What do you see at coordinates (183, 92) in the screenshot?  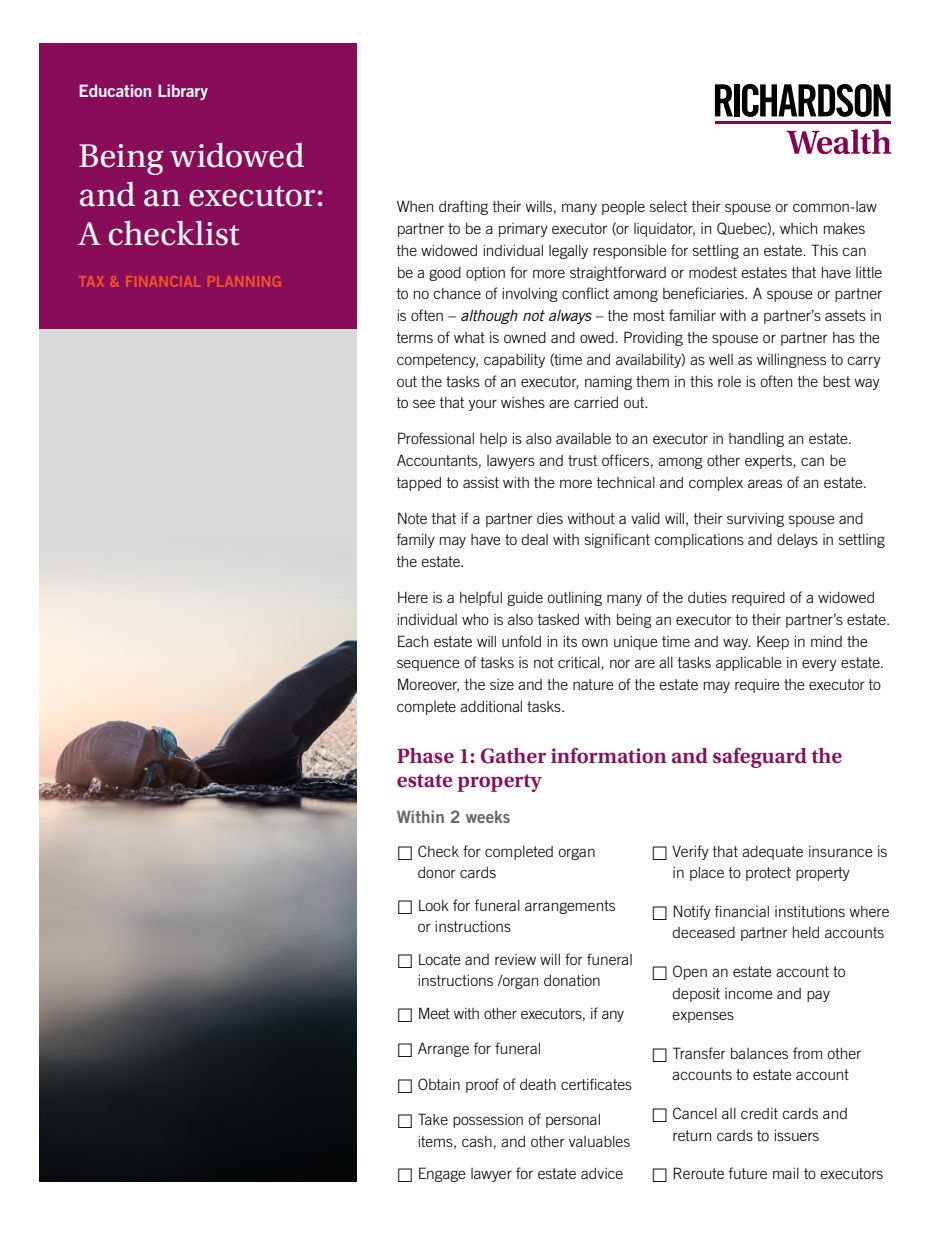 I see `Library` at bounding box center [183, 92].
